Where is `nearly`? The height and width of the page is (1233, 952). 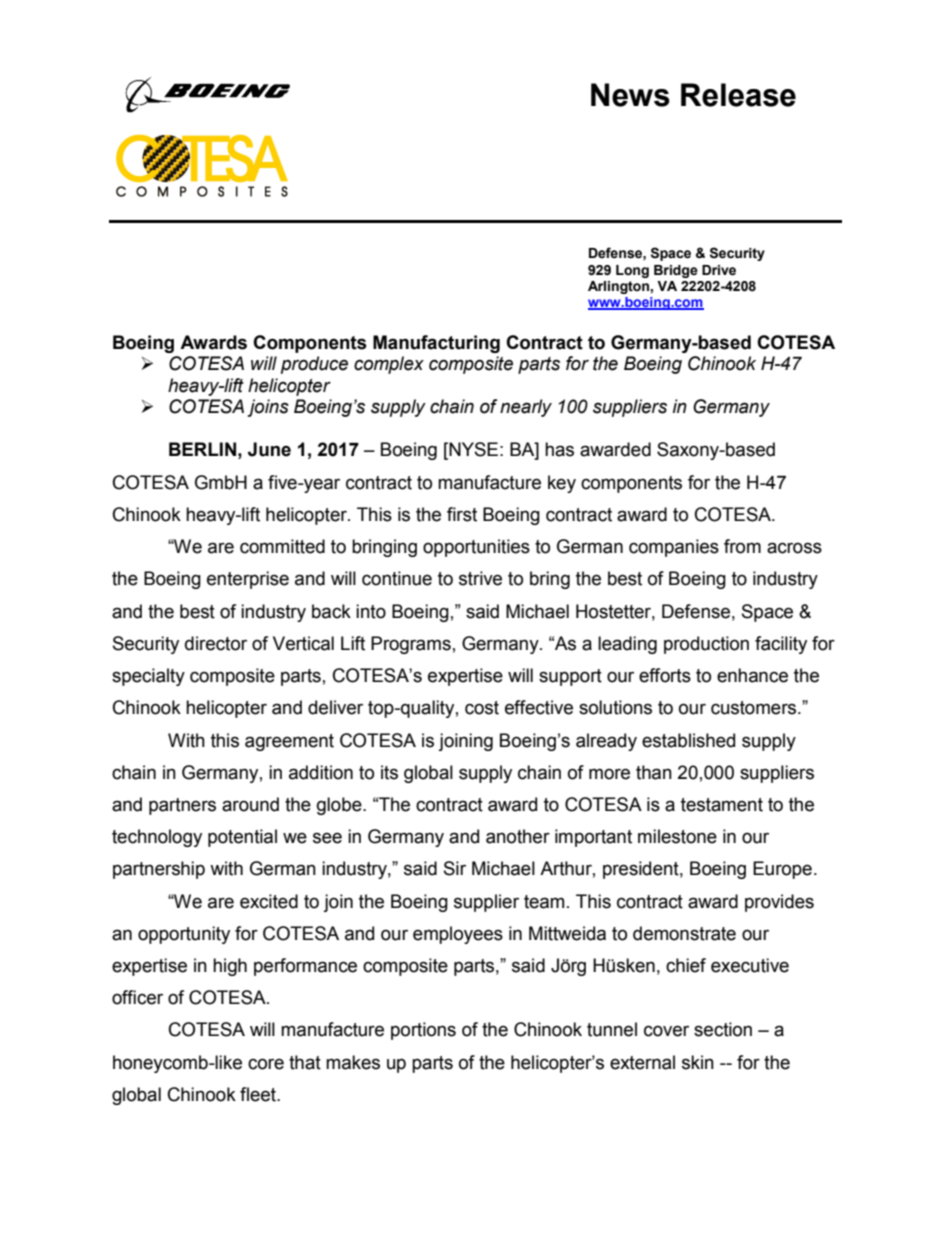 nearly is located at coordinates (526, 408).
